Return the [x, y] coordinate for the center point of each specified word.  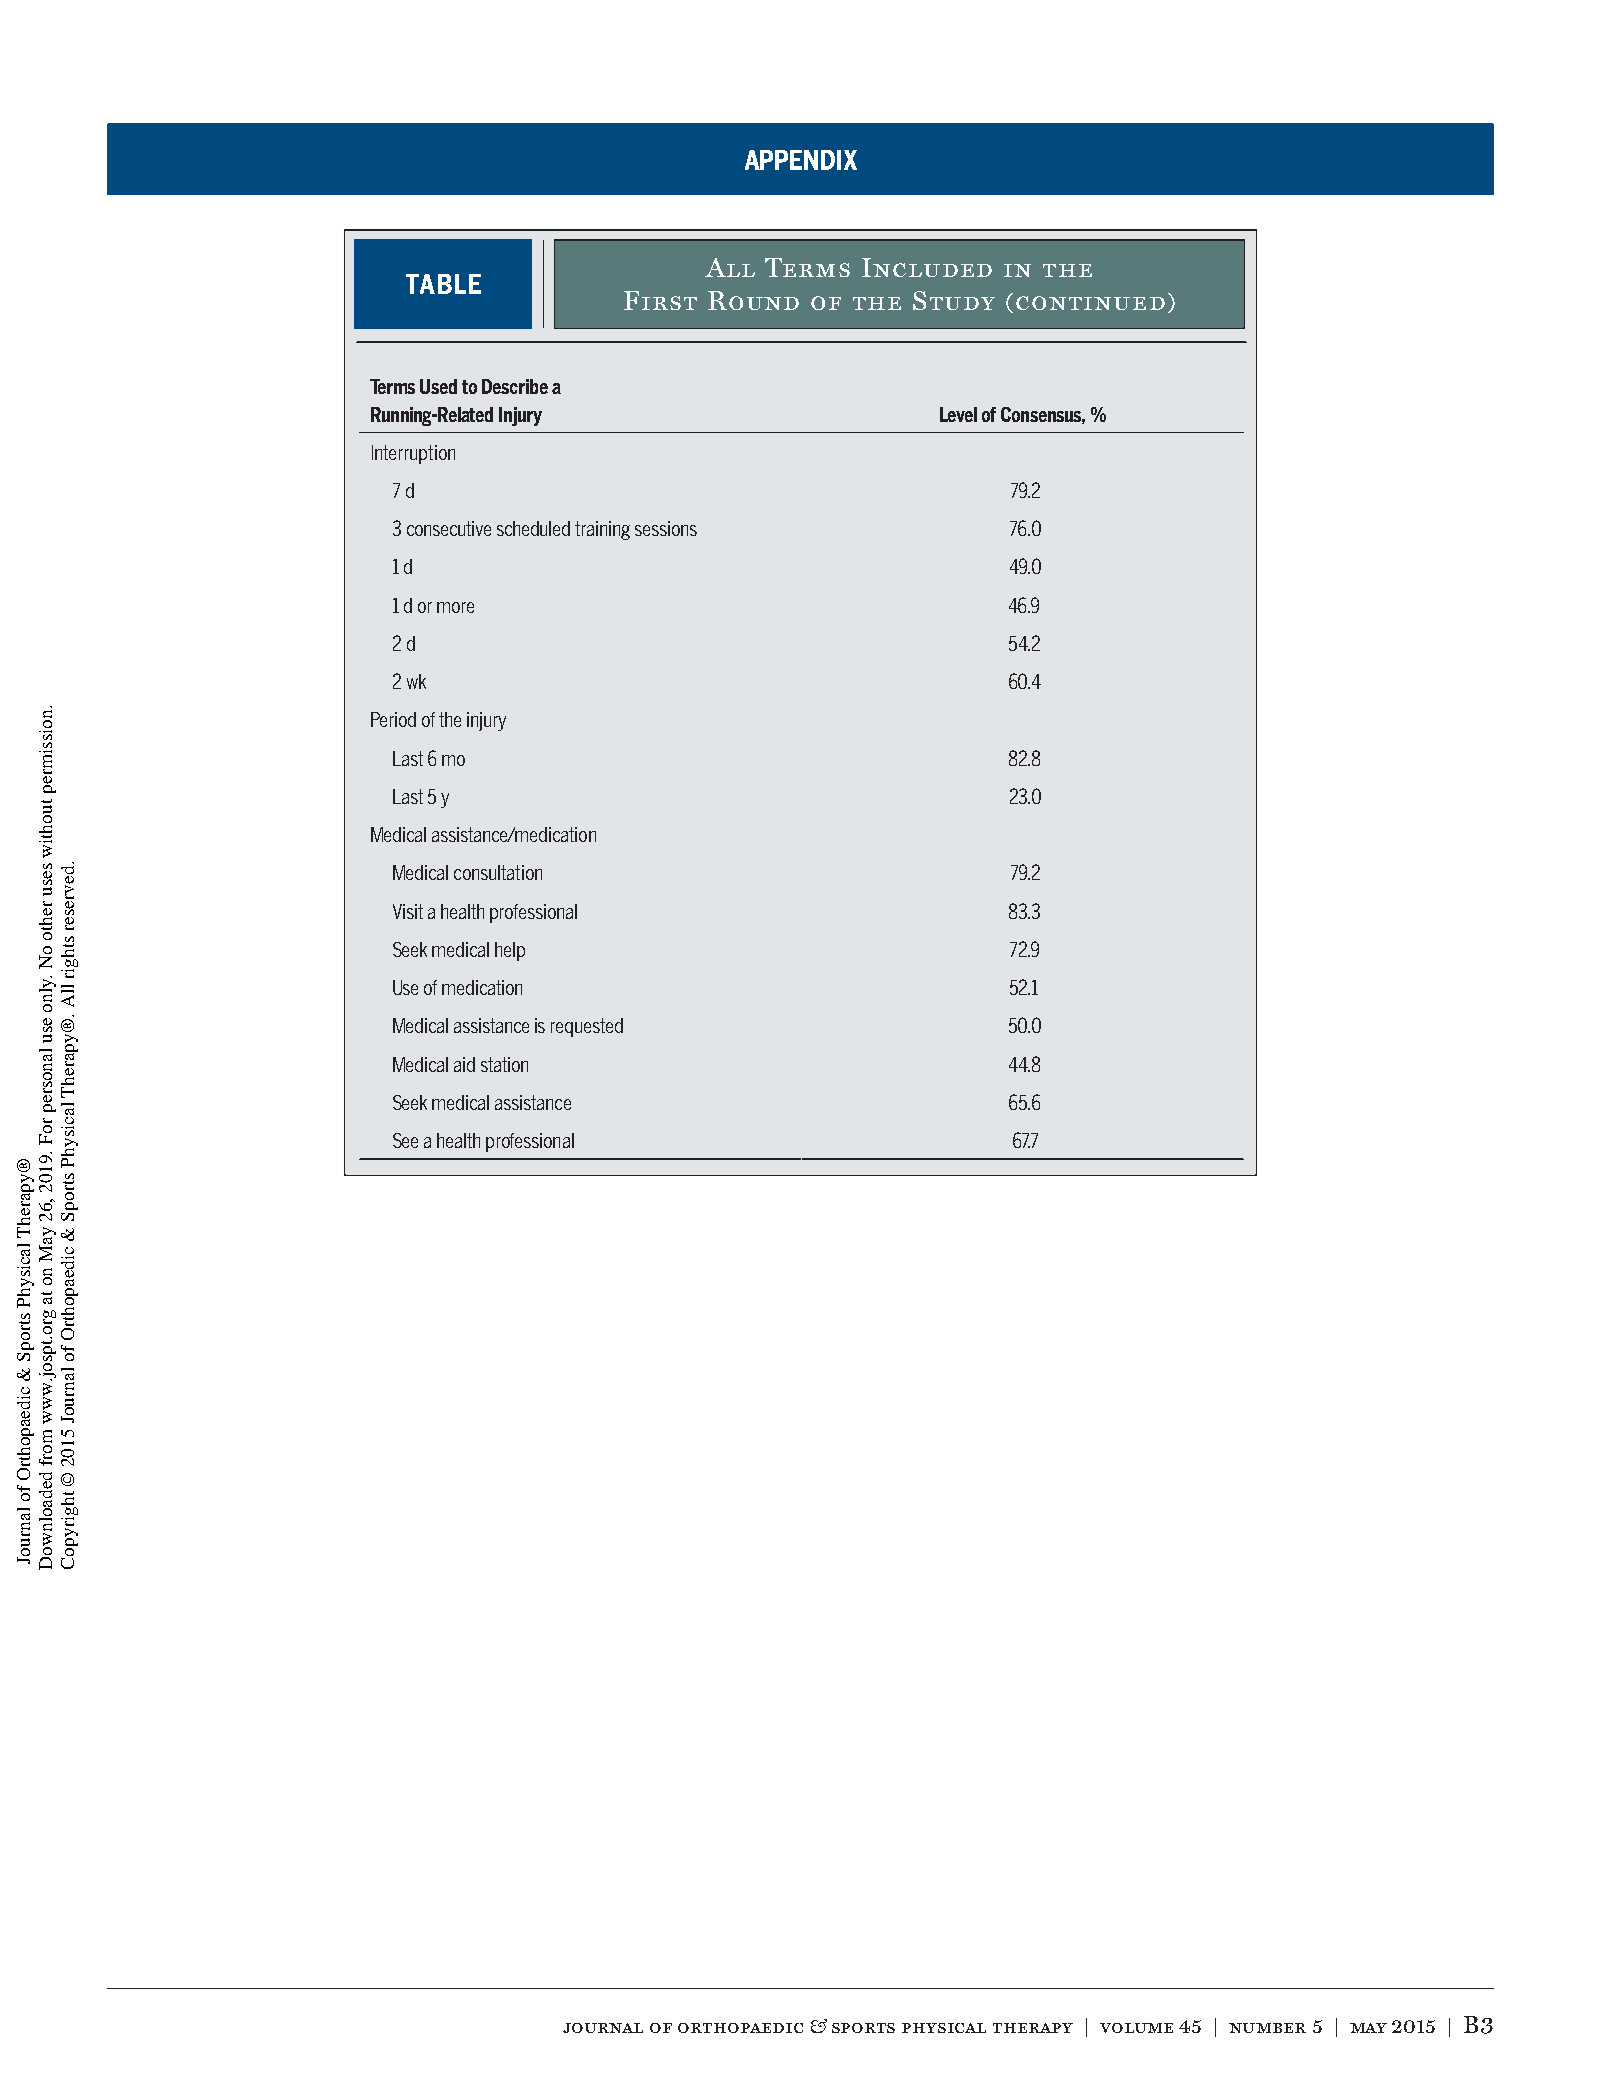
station [504, 1064]
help [510, 951]
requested [587, 1027]
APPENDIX [801, 160]
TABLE [443, 284]
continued [1090, 303]
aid [464, 1064]
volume [1136, 2028]
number [1267, 2028]
